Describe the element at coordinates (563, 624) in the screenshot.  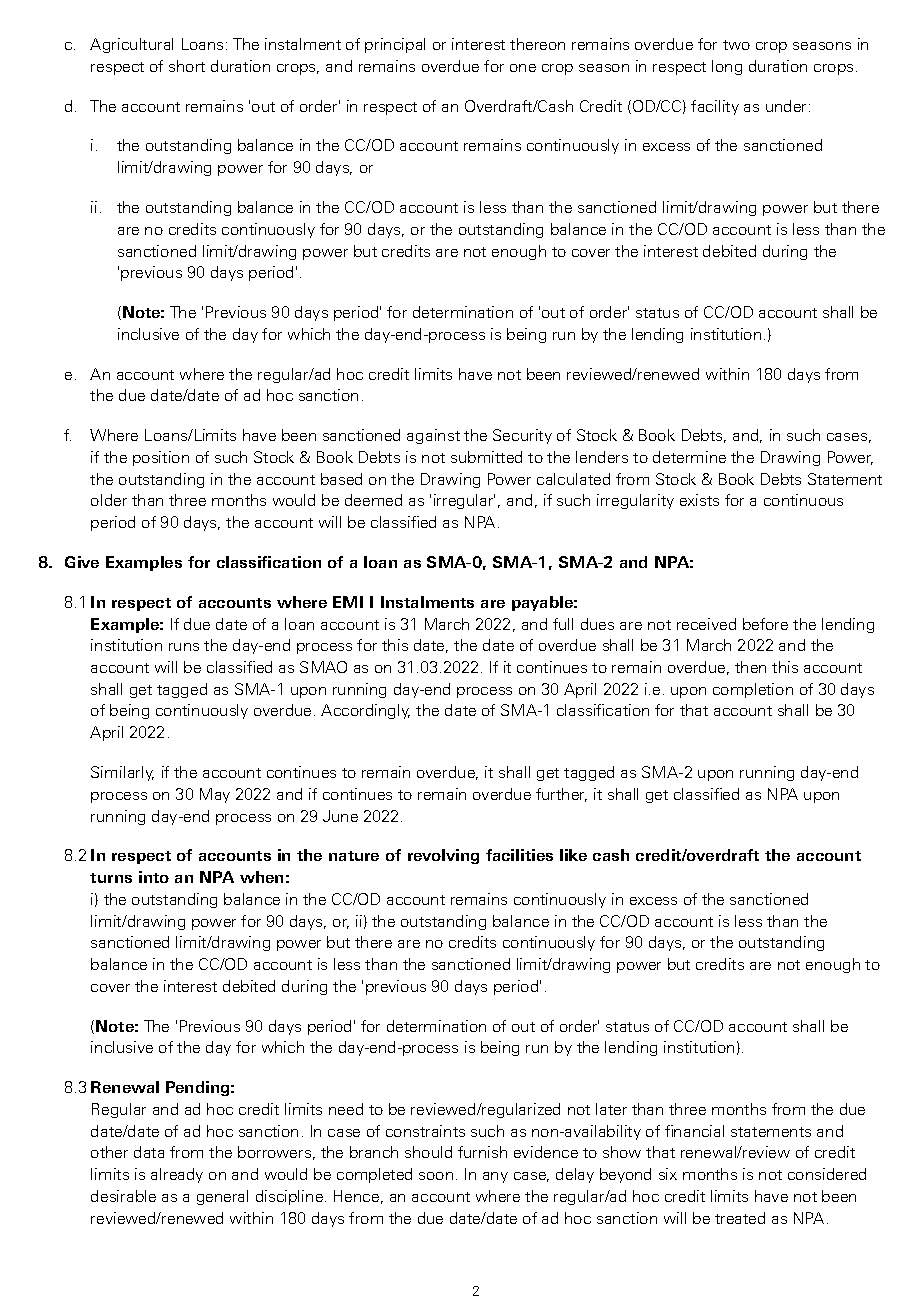
I see `full` at that location.
